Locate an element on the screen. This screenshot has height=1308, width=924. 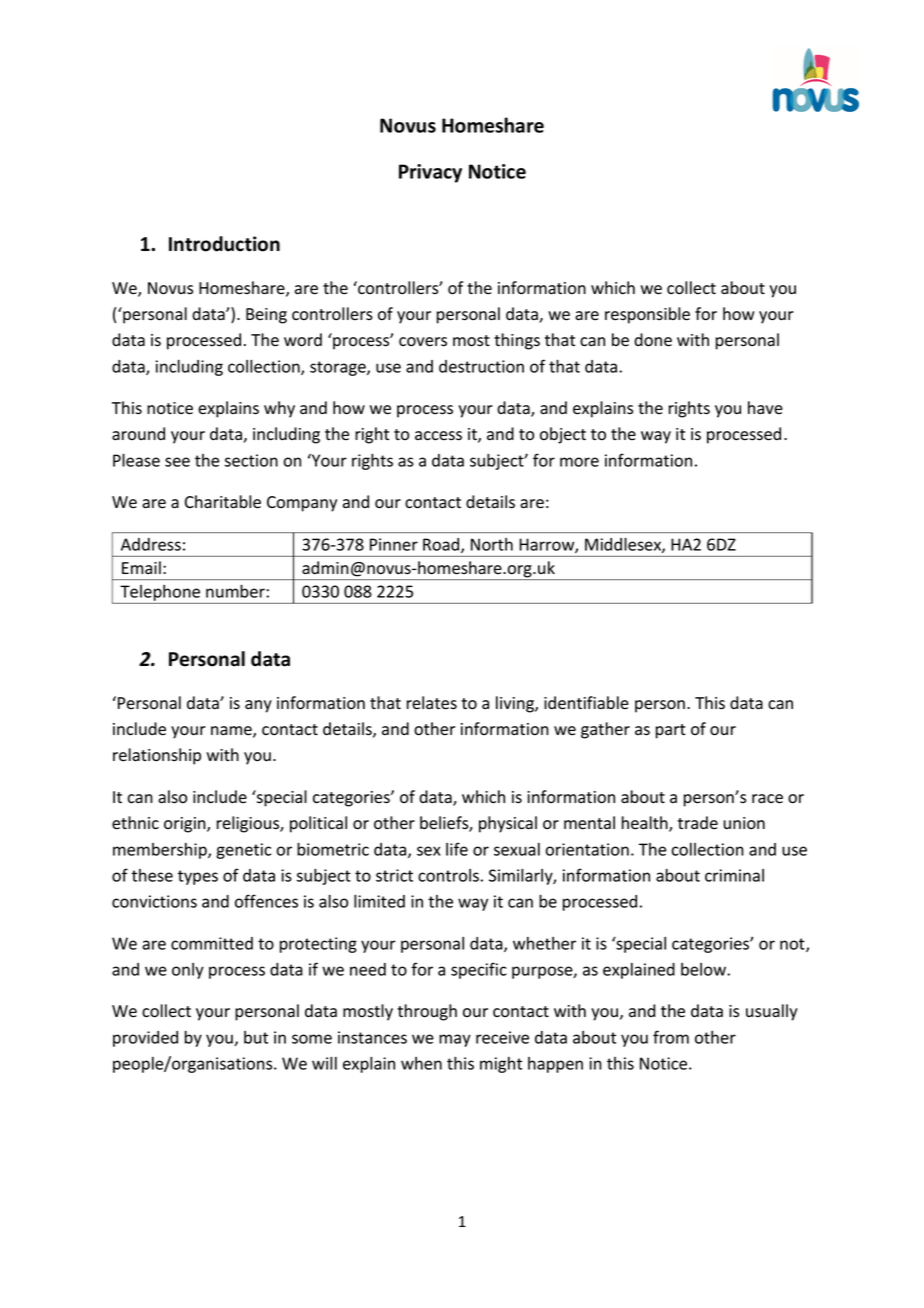
but is located at coordinates (256, 1037).
